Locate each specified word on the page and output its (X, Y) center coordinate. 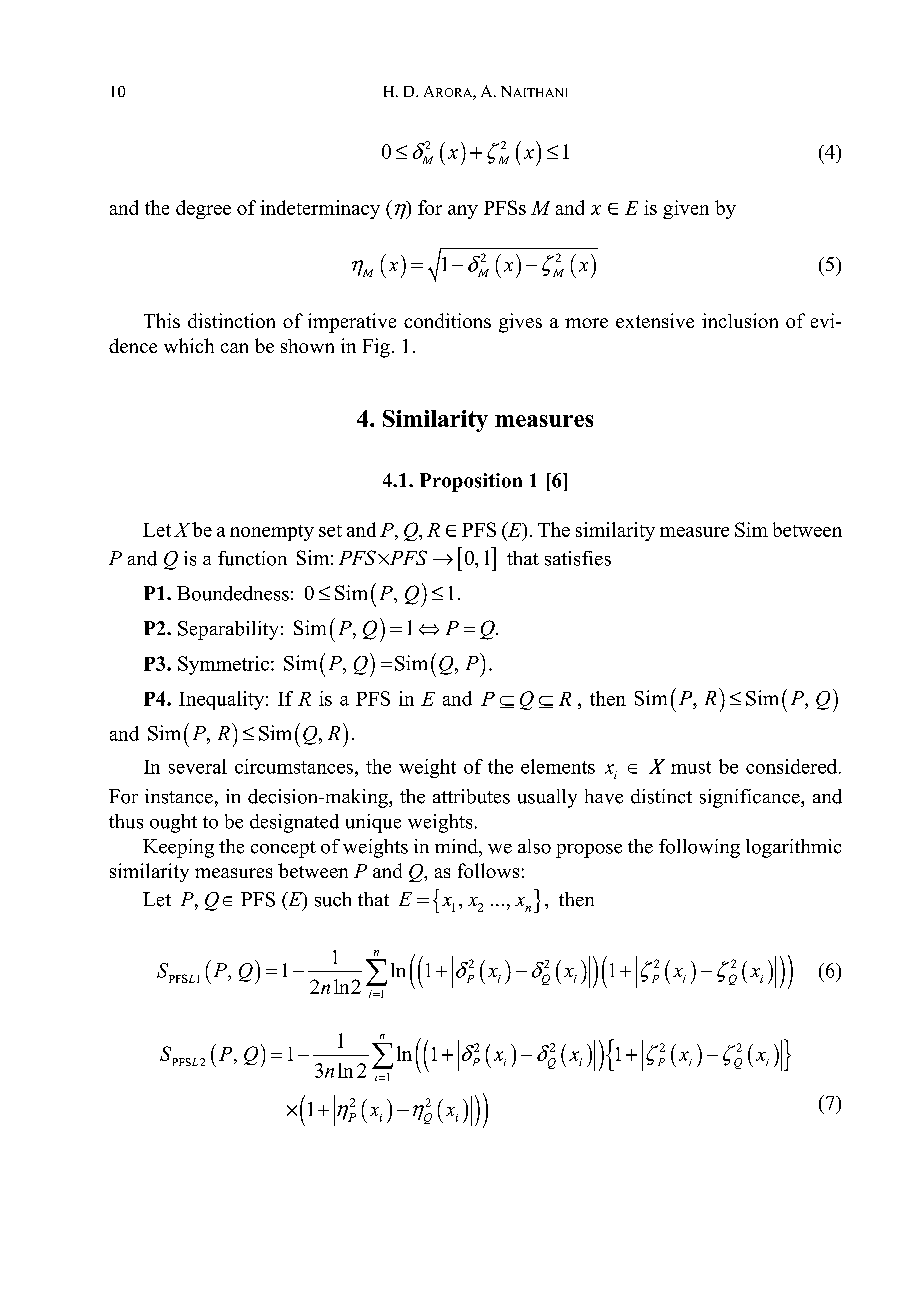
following (699, 848)
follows (488, 870)
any (463, 212)
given (686, 209)
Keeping (178, 848)
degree (203, 209)
